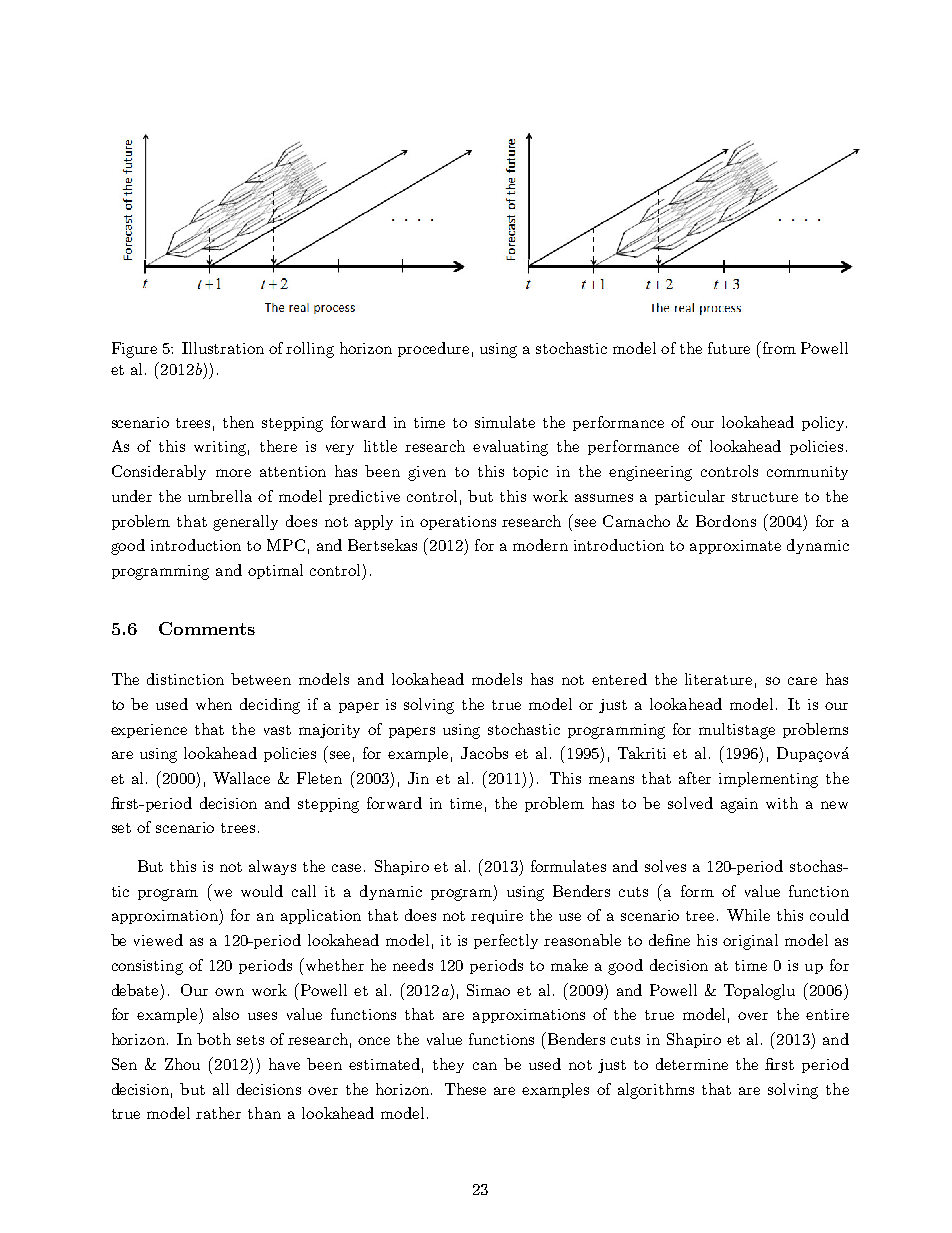 The image size is (952, 1233). Describe the element at coordinates (223, 348) in the document. I see `Illustration` at that location.
